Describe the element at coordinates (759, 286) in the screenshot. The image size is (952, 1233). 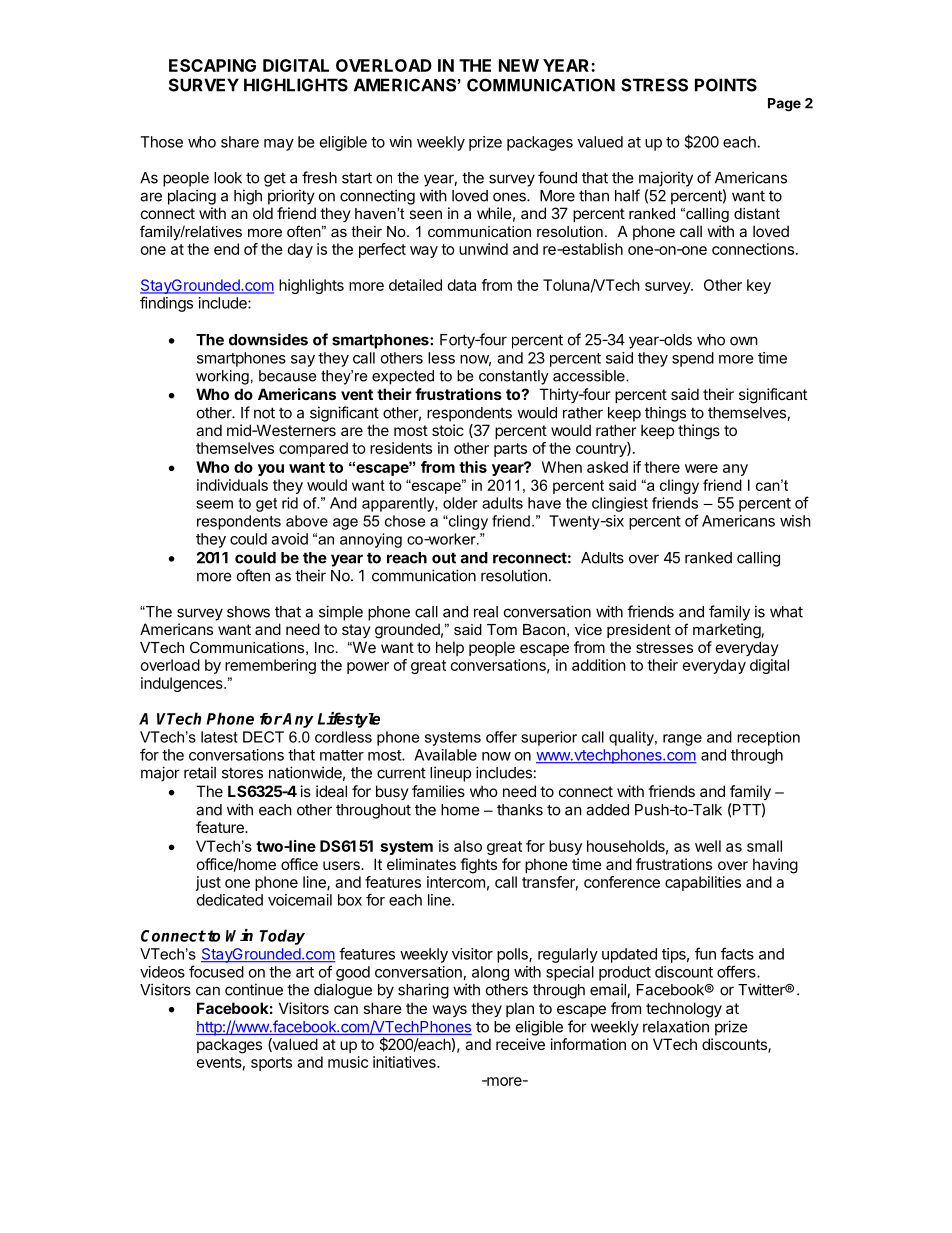
I see `key` at that location.
